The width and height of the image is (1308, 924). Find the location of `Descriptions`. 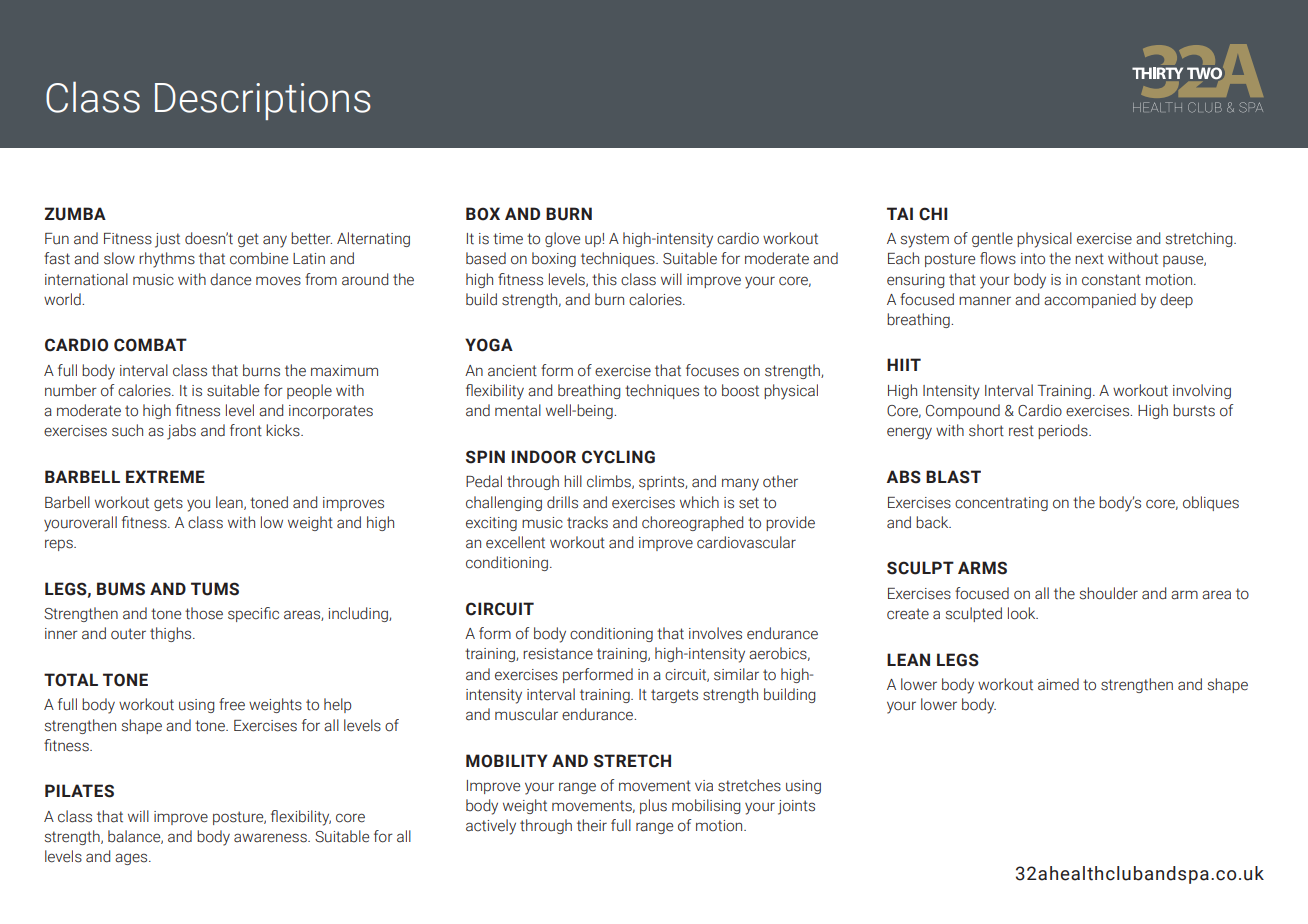

Descriptions is located at coordinates (262, 101).
